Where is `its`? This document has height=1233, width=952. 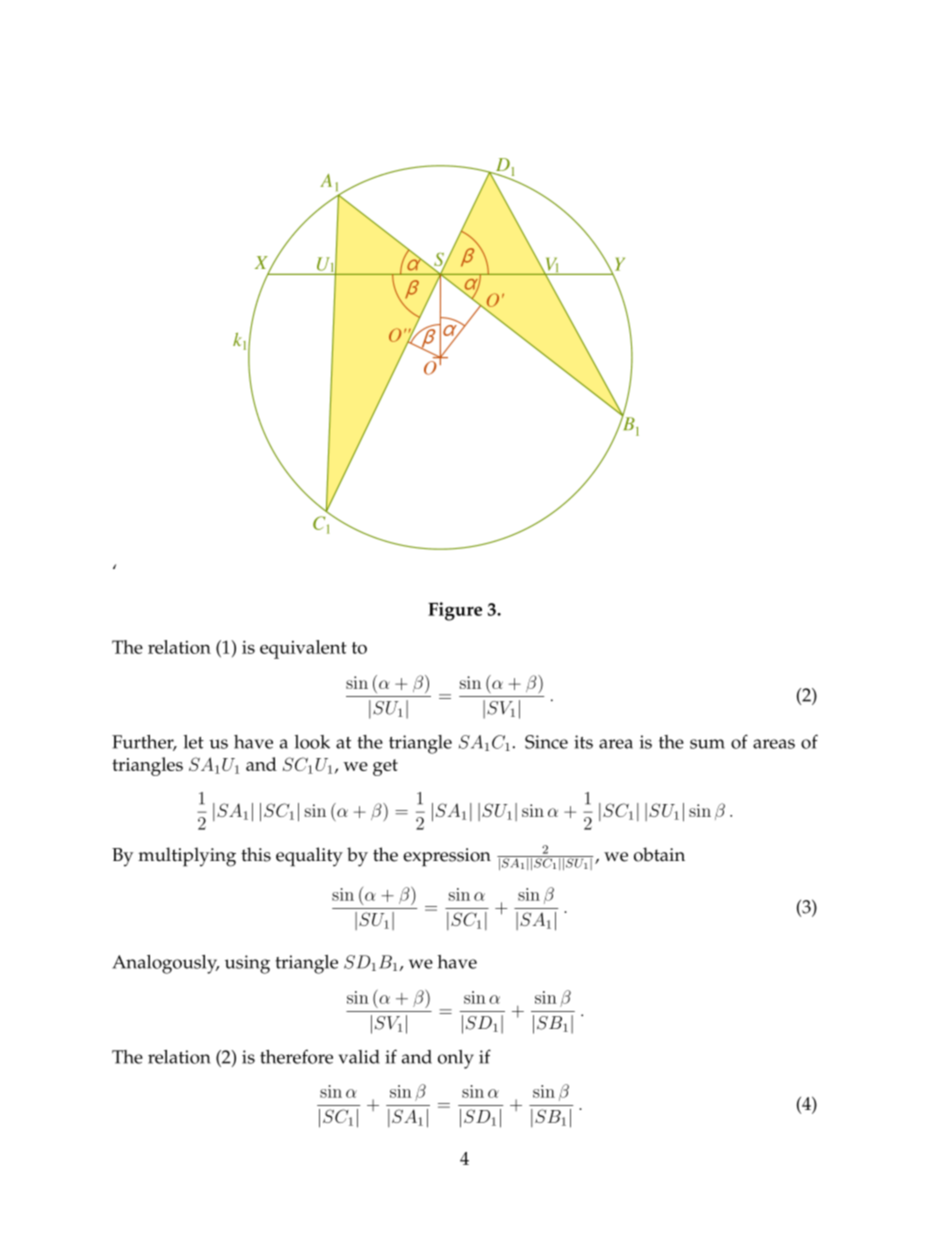
its is located at coordinates (583, 742).
